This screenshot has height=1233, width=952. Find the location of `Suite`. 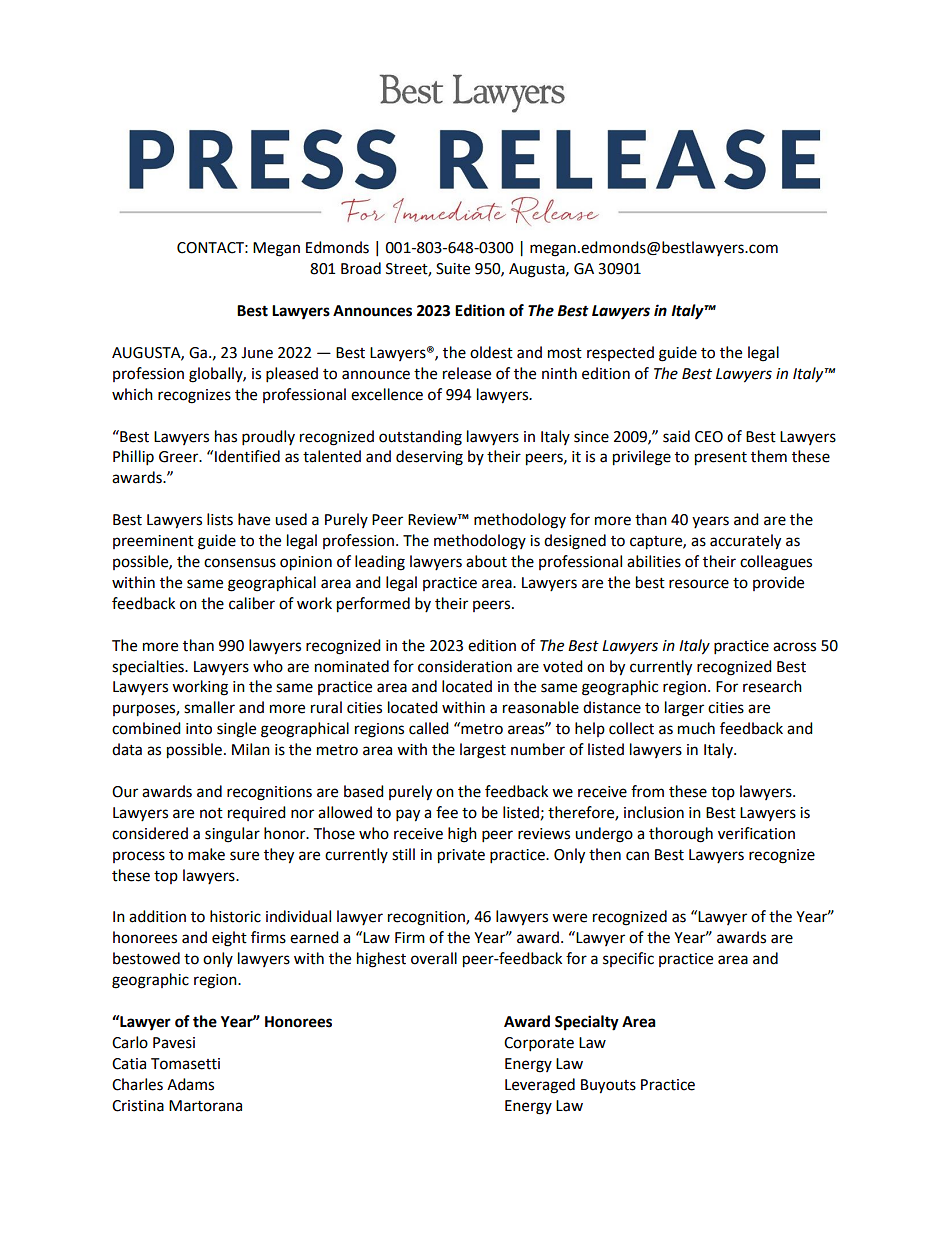

Suite is located at coordinates (453, 269).
